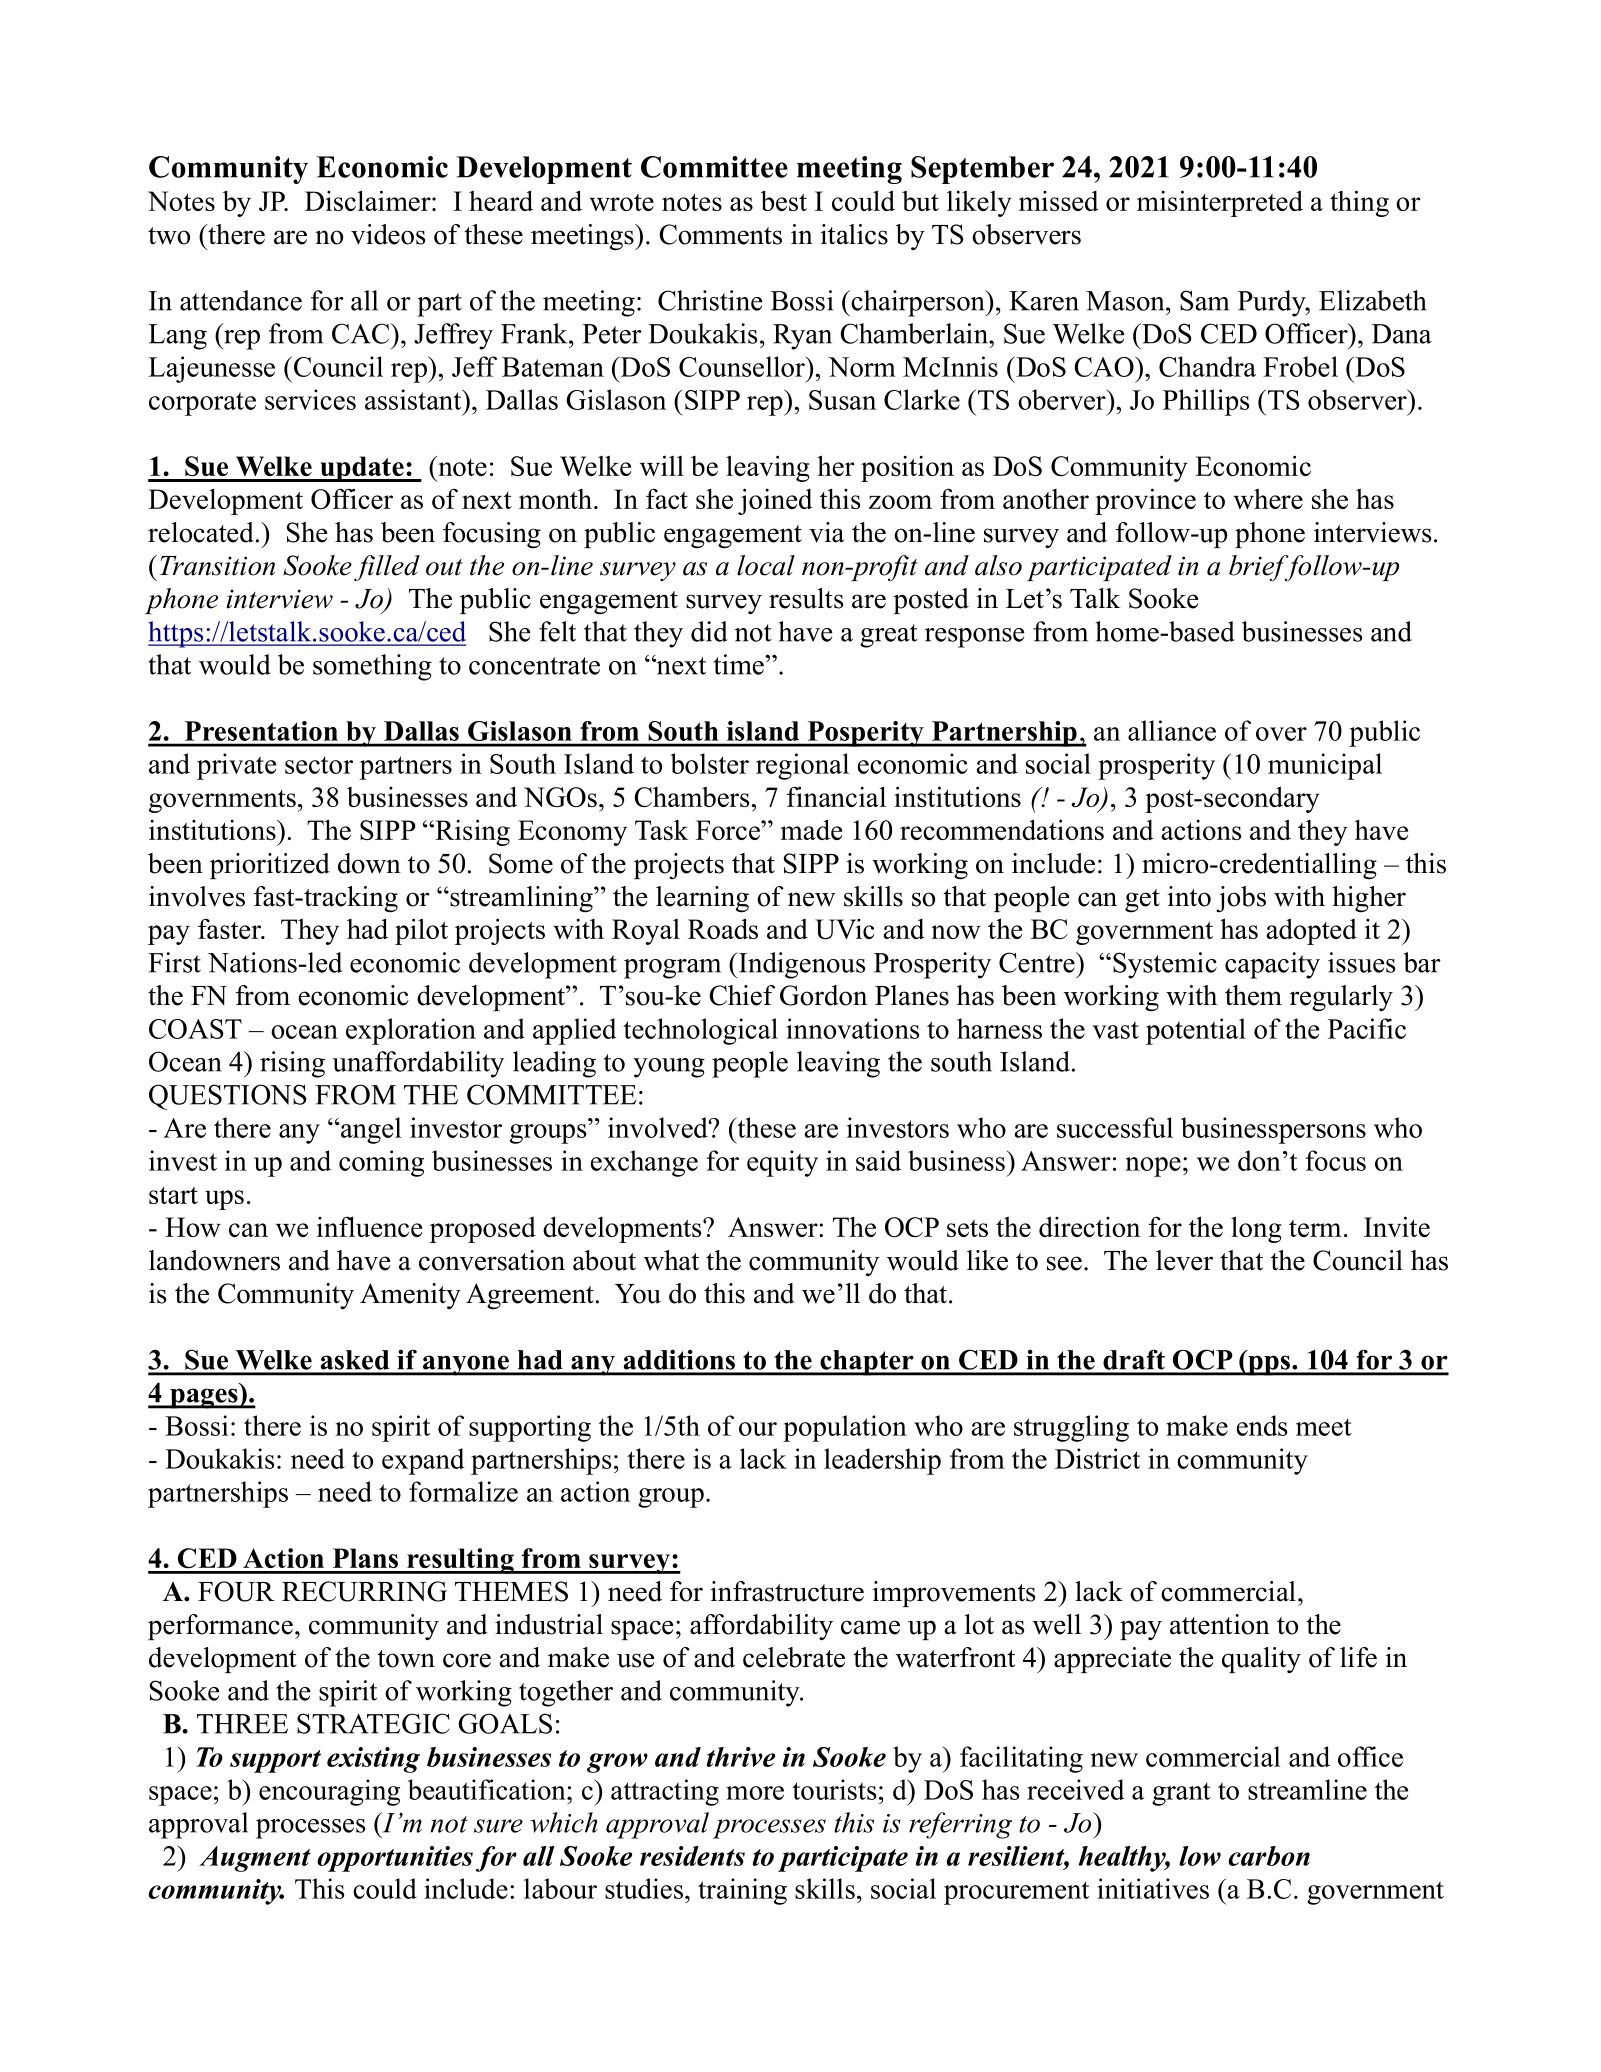 This page has height=2072, width=1601. I want to click on ends, so click(1262, 1425).
